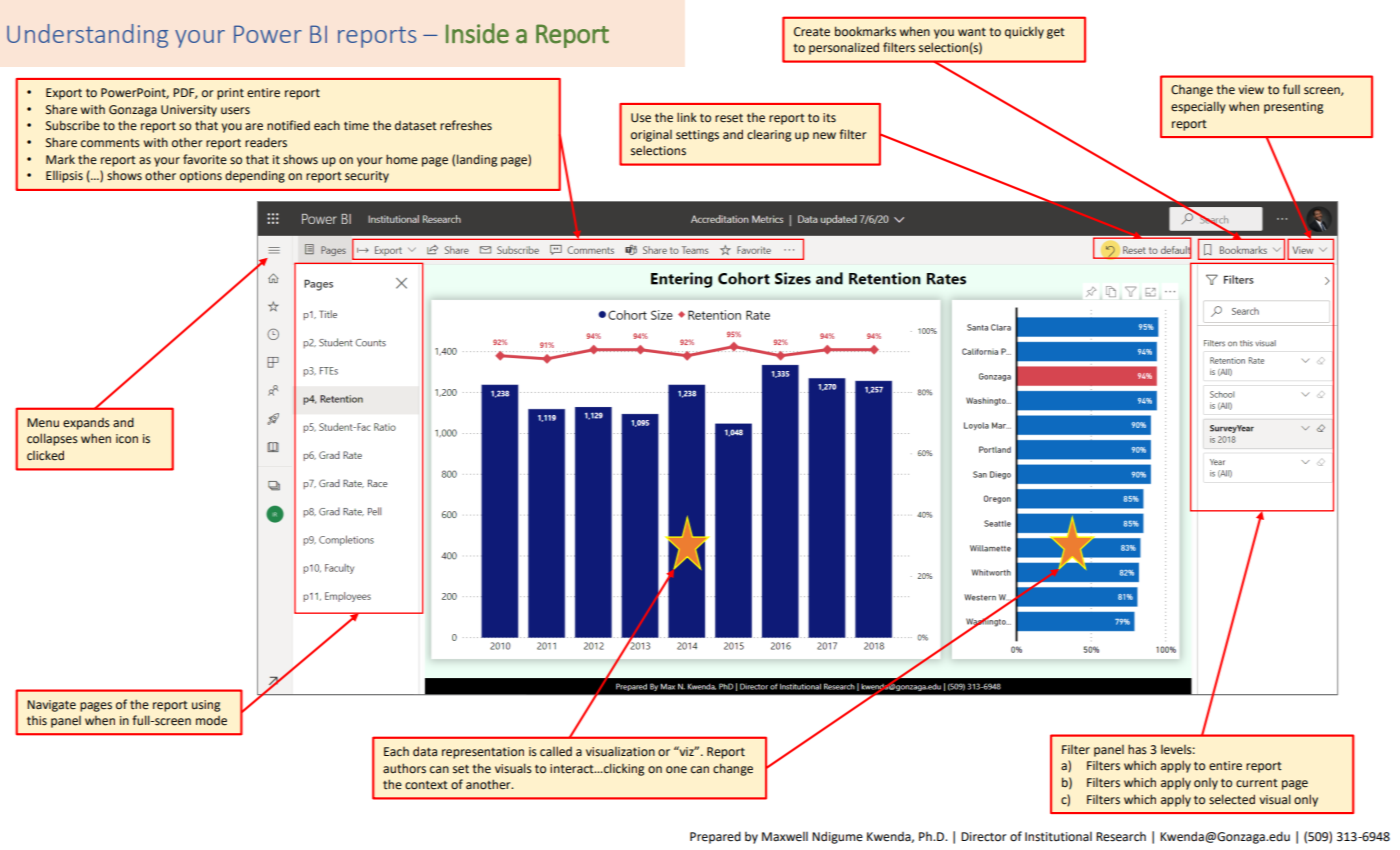 This screenshot has height=850, width=1400. What do you see at coordinates (812, 32) in the screenshot?
I see `Create` at bounding box center [812, 32].
